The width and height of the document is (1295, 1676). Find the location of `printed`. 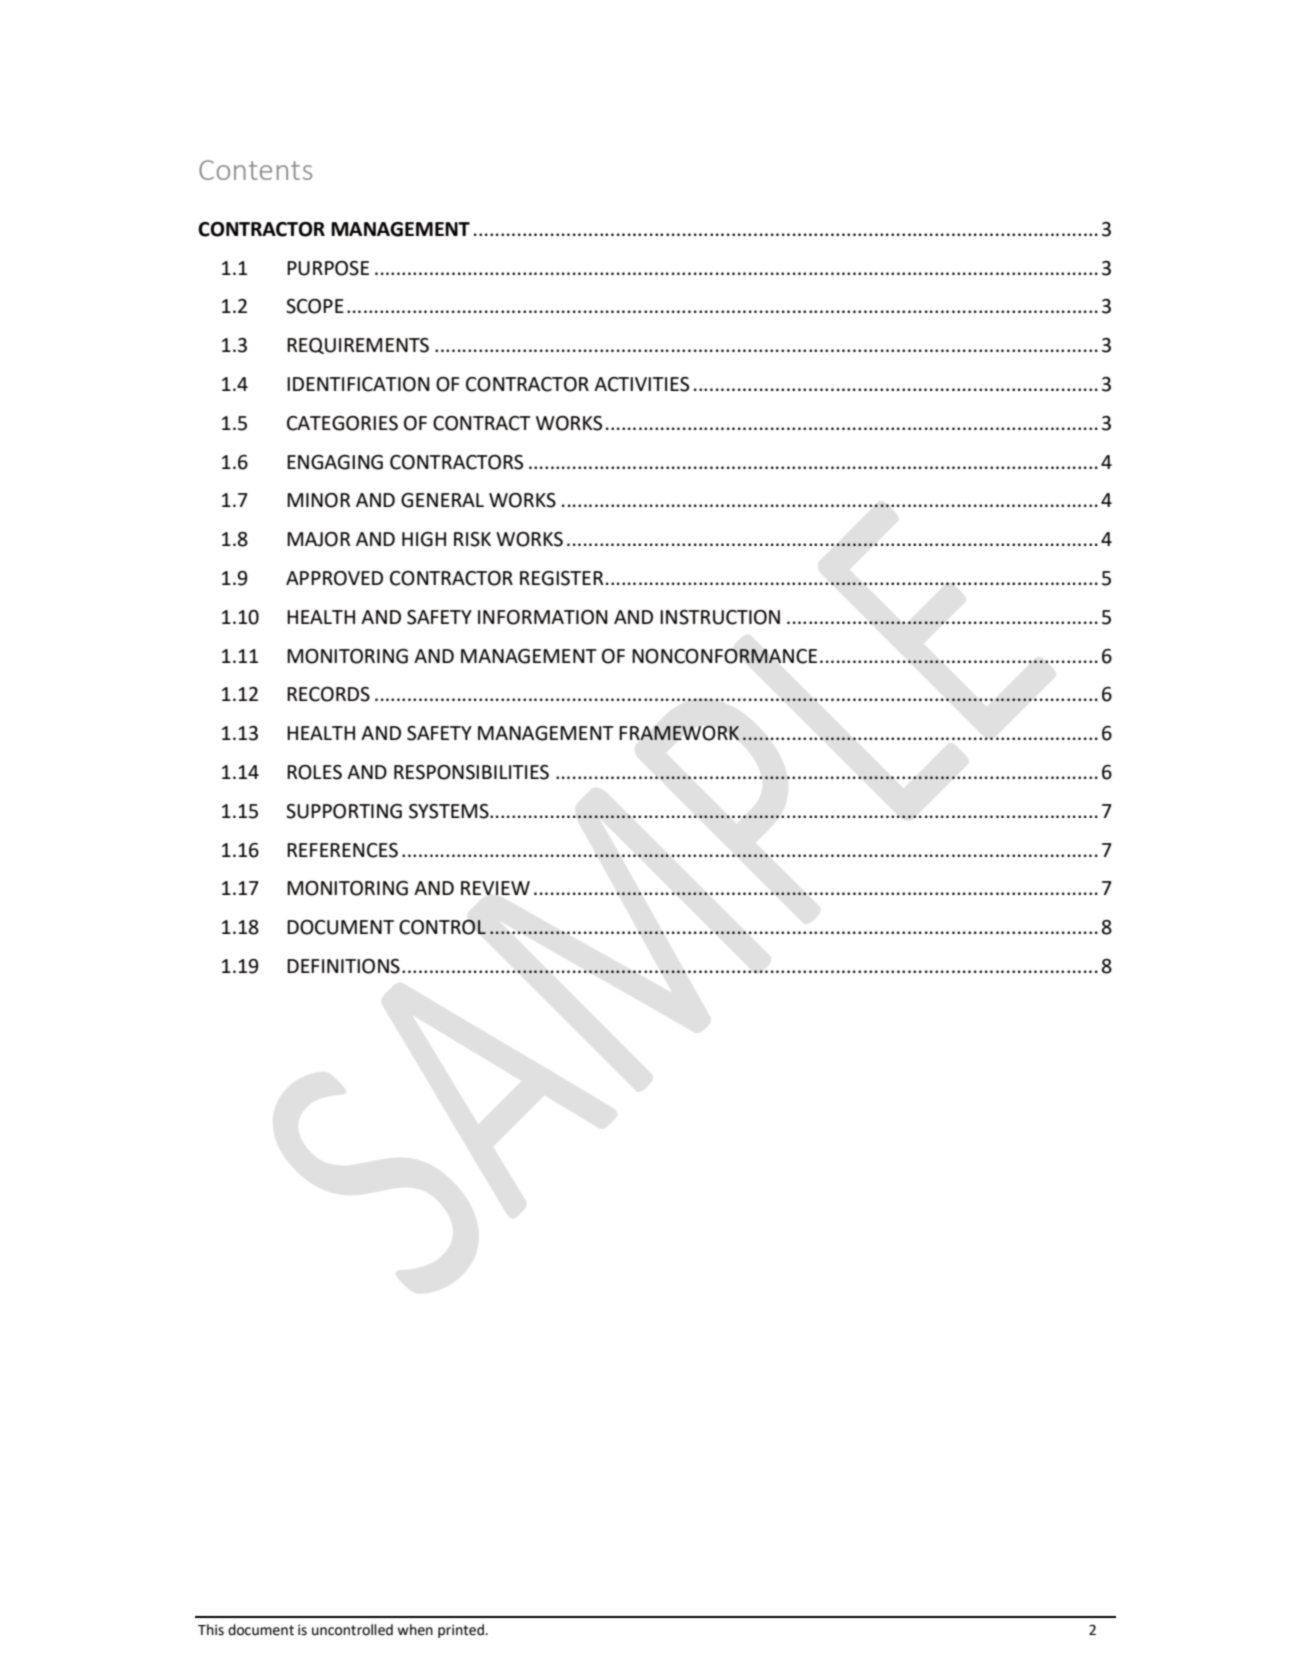

printed is located at coordinates (462, 1631).
